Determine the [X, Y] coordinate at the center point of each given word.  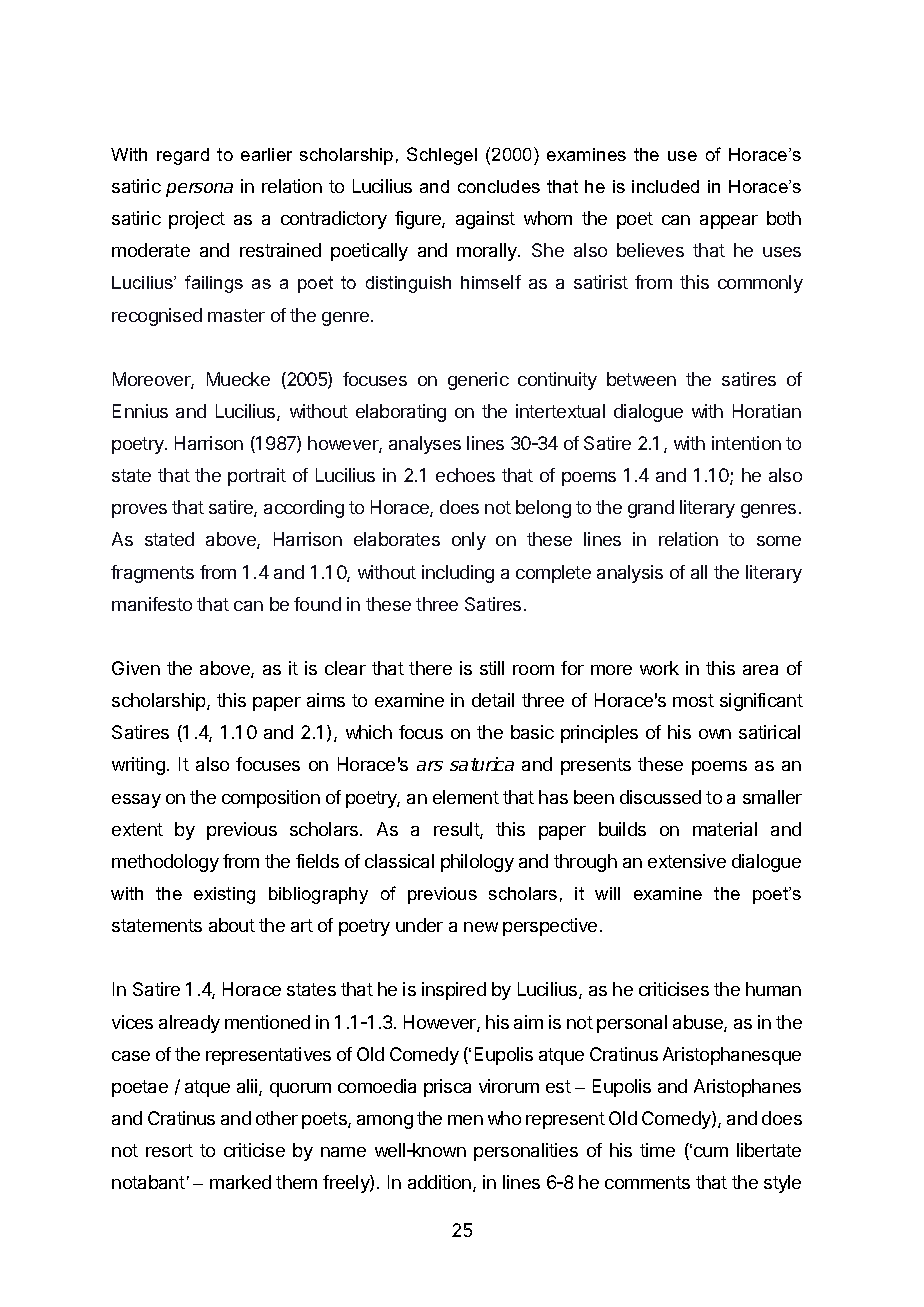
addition [441, 1183]
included [665, 186]
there [430, 668]
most [693, 700]
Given [136, 668]
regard [183, 156]
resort [169, 1150]
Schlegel [442, 156]
